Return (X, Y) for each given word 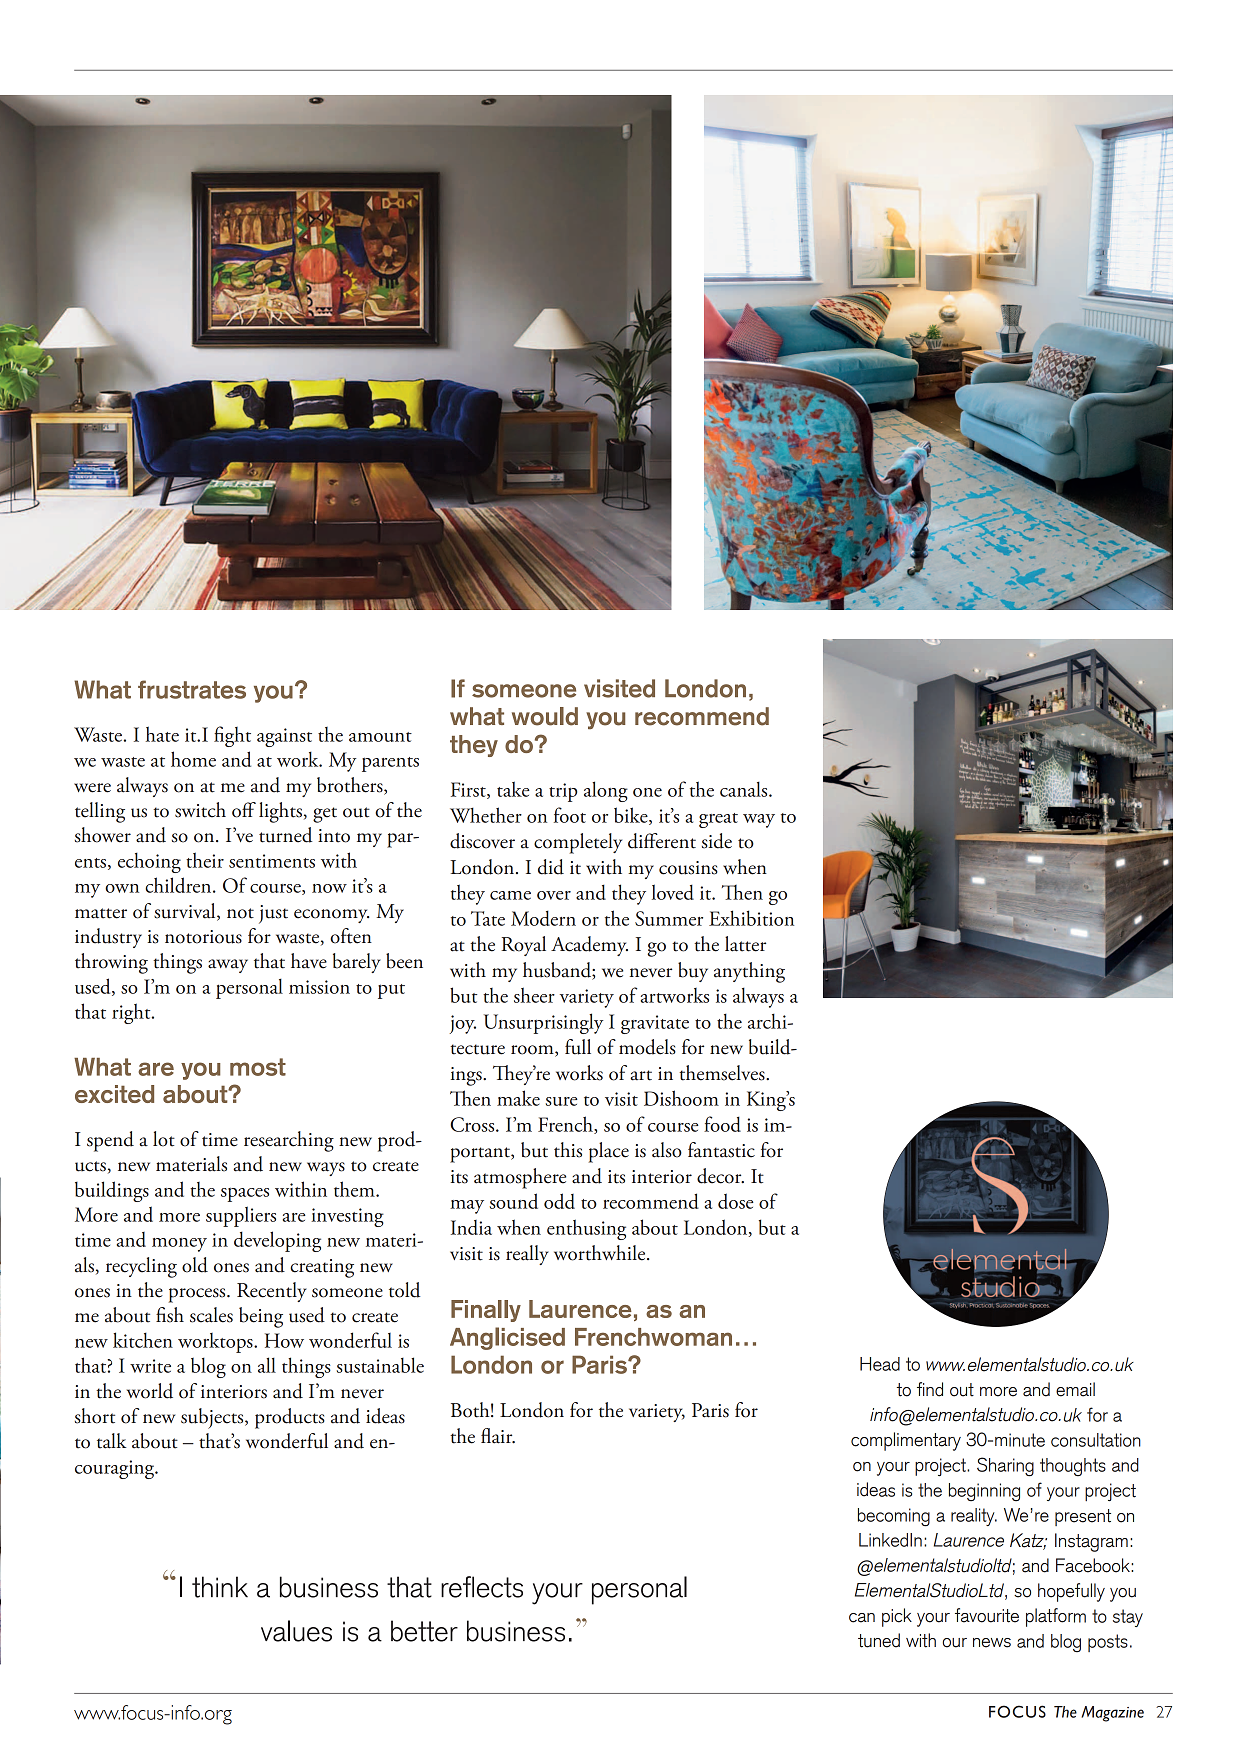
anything (749, 972)
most (258, 1067)
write (150, 1366)
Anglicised (507, 1338)
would (545, 716)
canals (745, 789)
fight (232, 736)
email (1075, 1389)
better (424, 1631)
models (647, 1047)
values (296, 1631)
